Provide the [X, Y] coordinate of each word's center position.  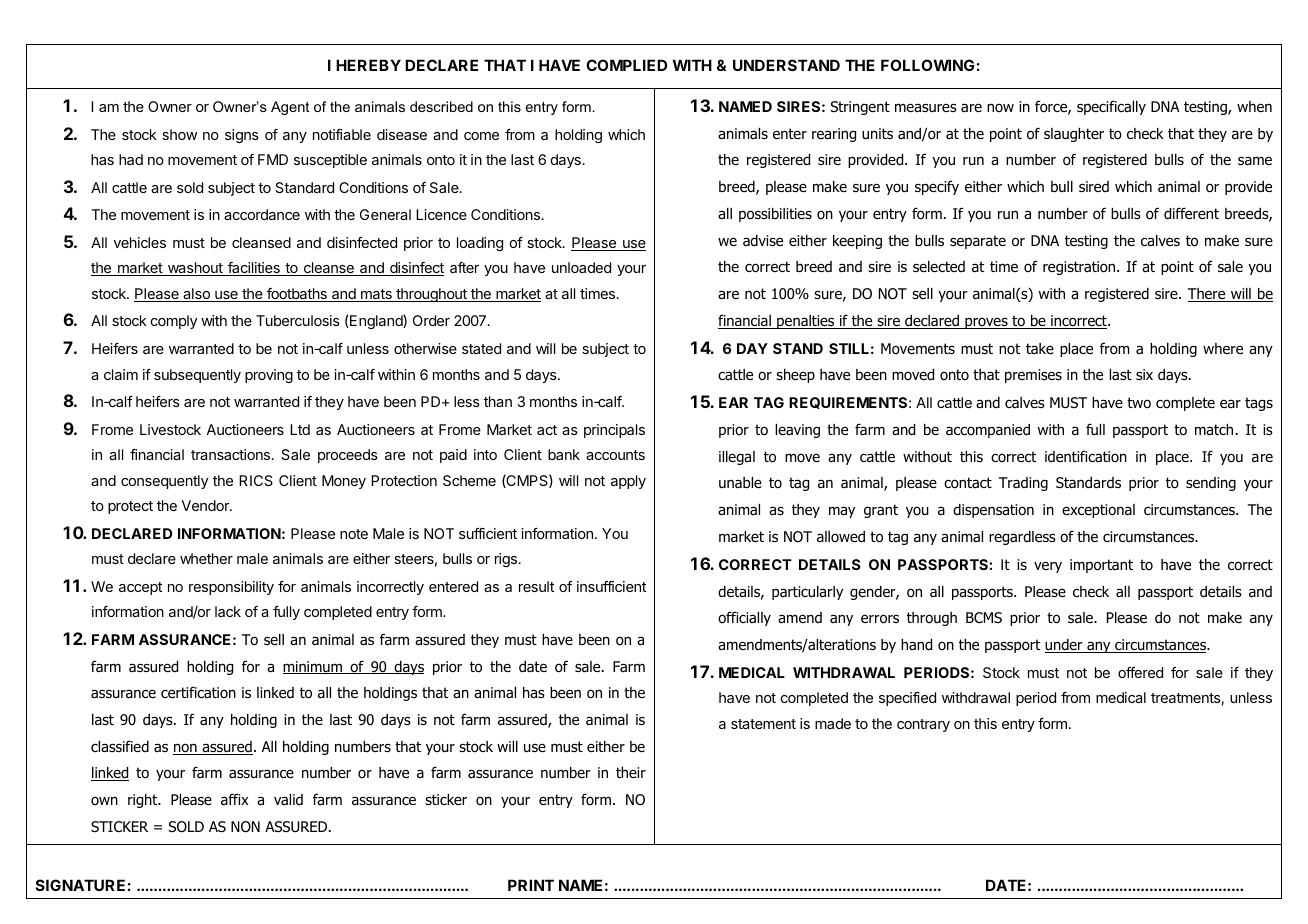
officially [744, 618]
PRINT [531, 885]
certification [198, 692]
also [196, 295]
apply [628, 482]
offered [1140, 672]
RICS [256, 480]
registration [1080, 268]
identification [1086, 456]
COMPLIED [626, 65]
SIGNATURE [80, 885]
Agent [290, 108]
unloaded [581, 267]
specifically [1111, 107]
